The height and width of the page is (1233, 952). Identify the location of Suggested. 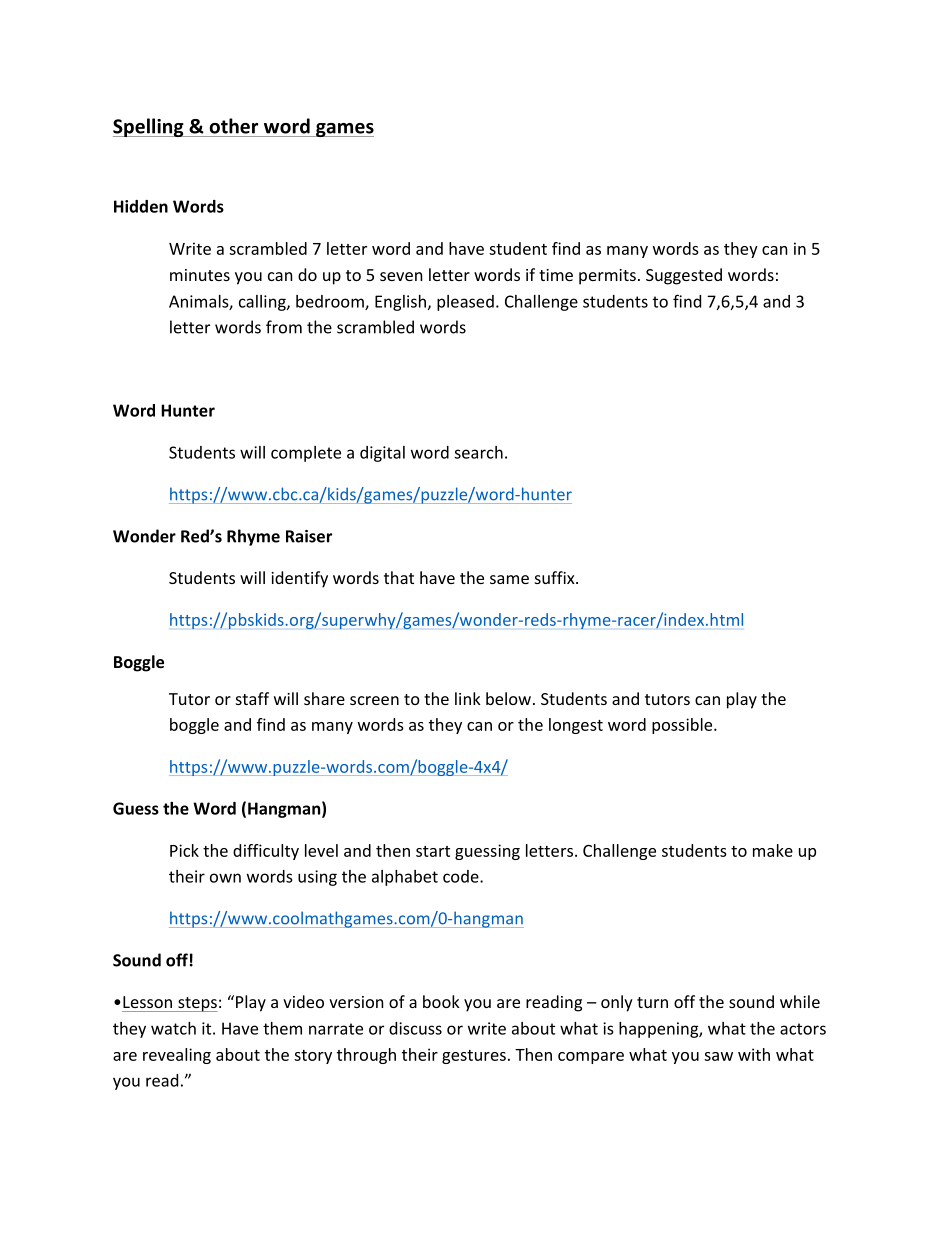
(684, 276).
